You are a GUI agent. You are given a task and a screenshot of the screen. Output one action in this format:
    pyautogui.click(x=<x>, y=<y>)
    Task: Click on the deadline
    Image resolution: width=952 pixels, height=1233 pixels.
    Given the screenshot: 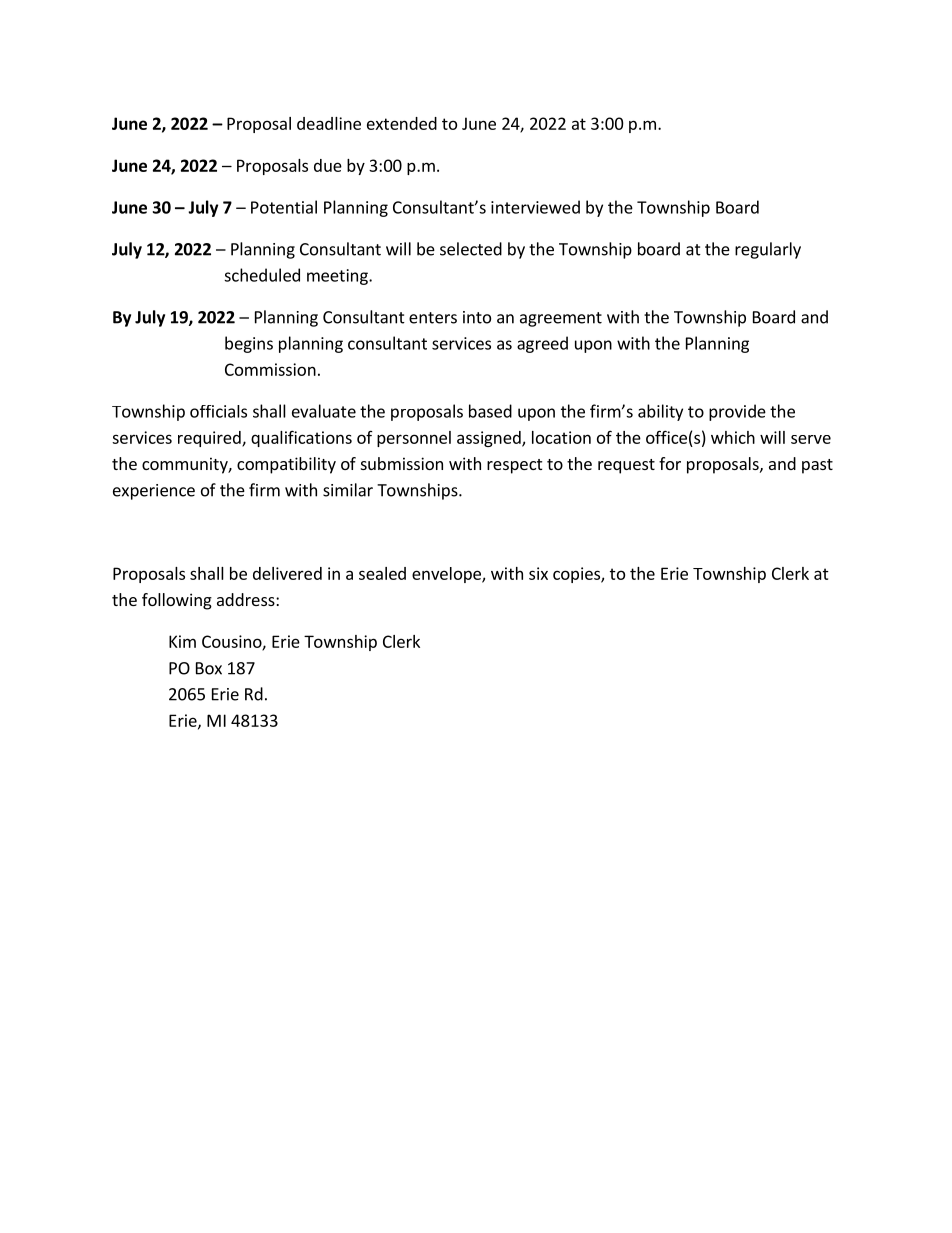 What is the action you would take?
    pyautogui.click(x=329, y=123)
